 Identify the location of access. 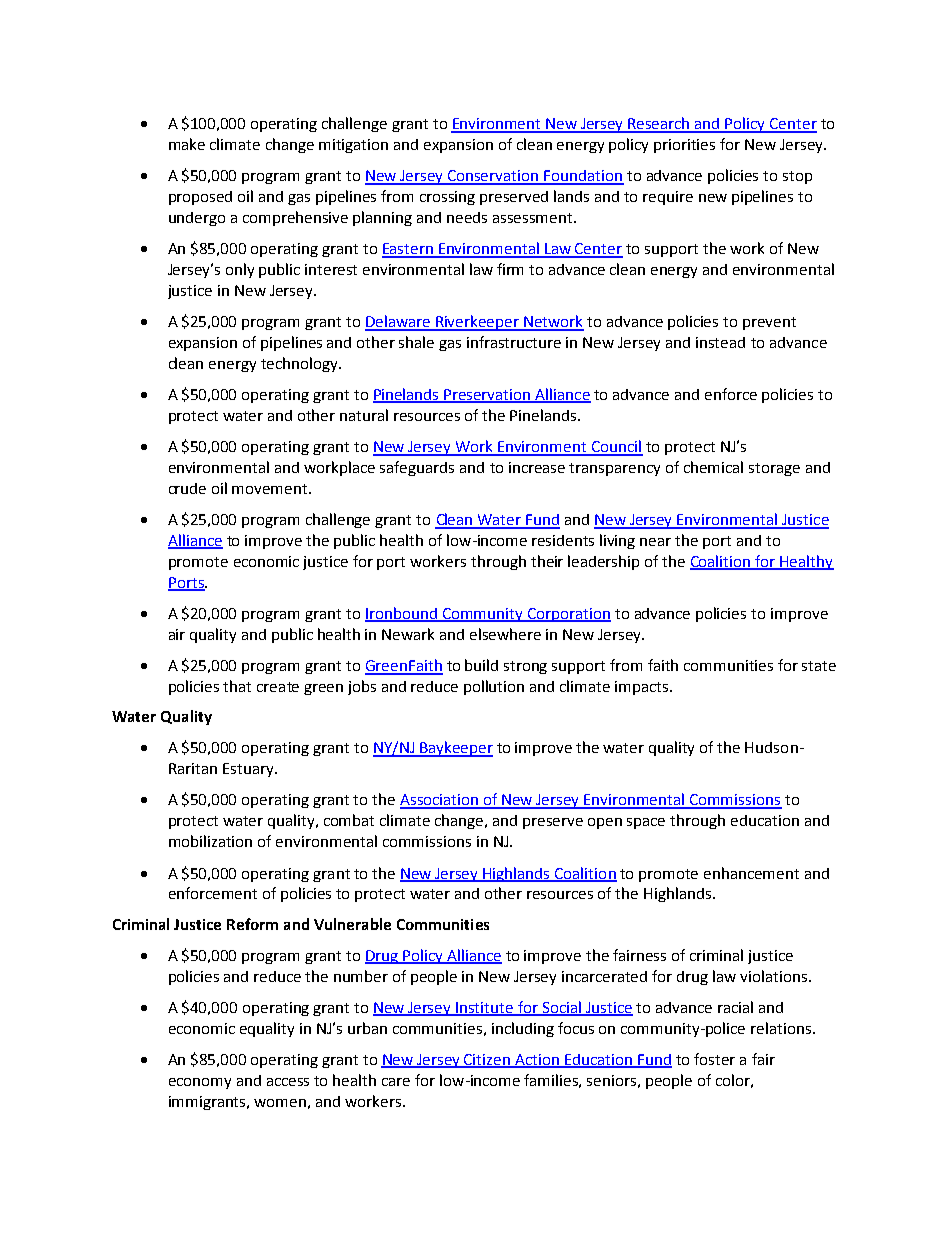
(288, 1082).
